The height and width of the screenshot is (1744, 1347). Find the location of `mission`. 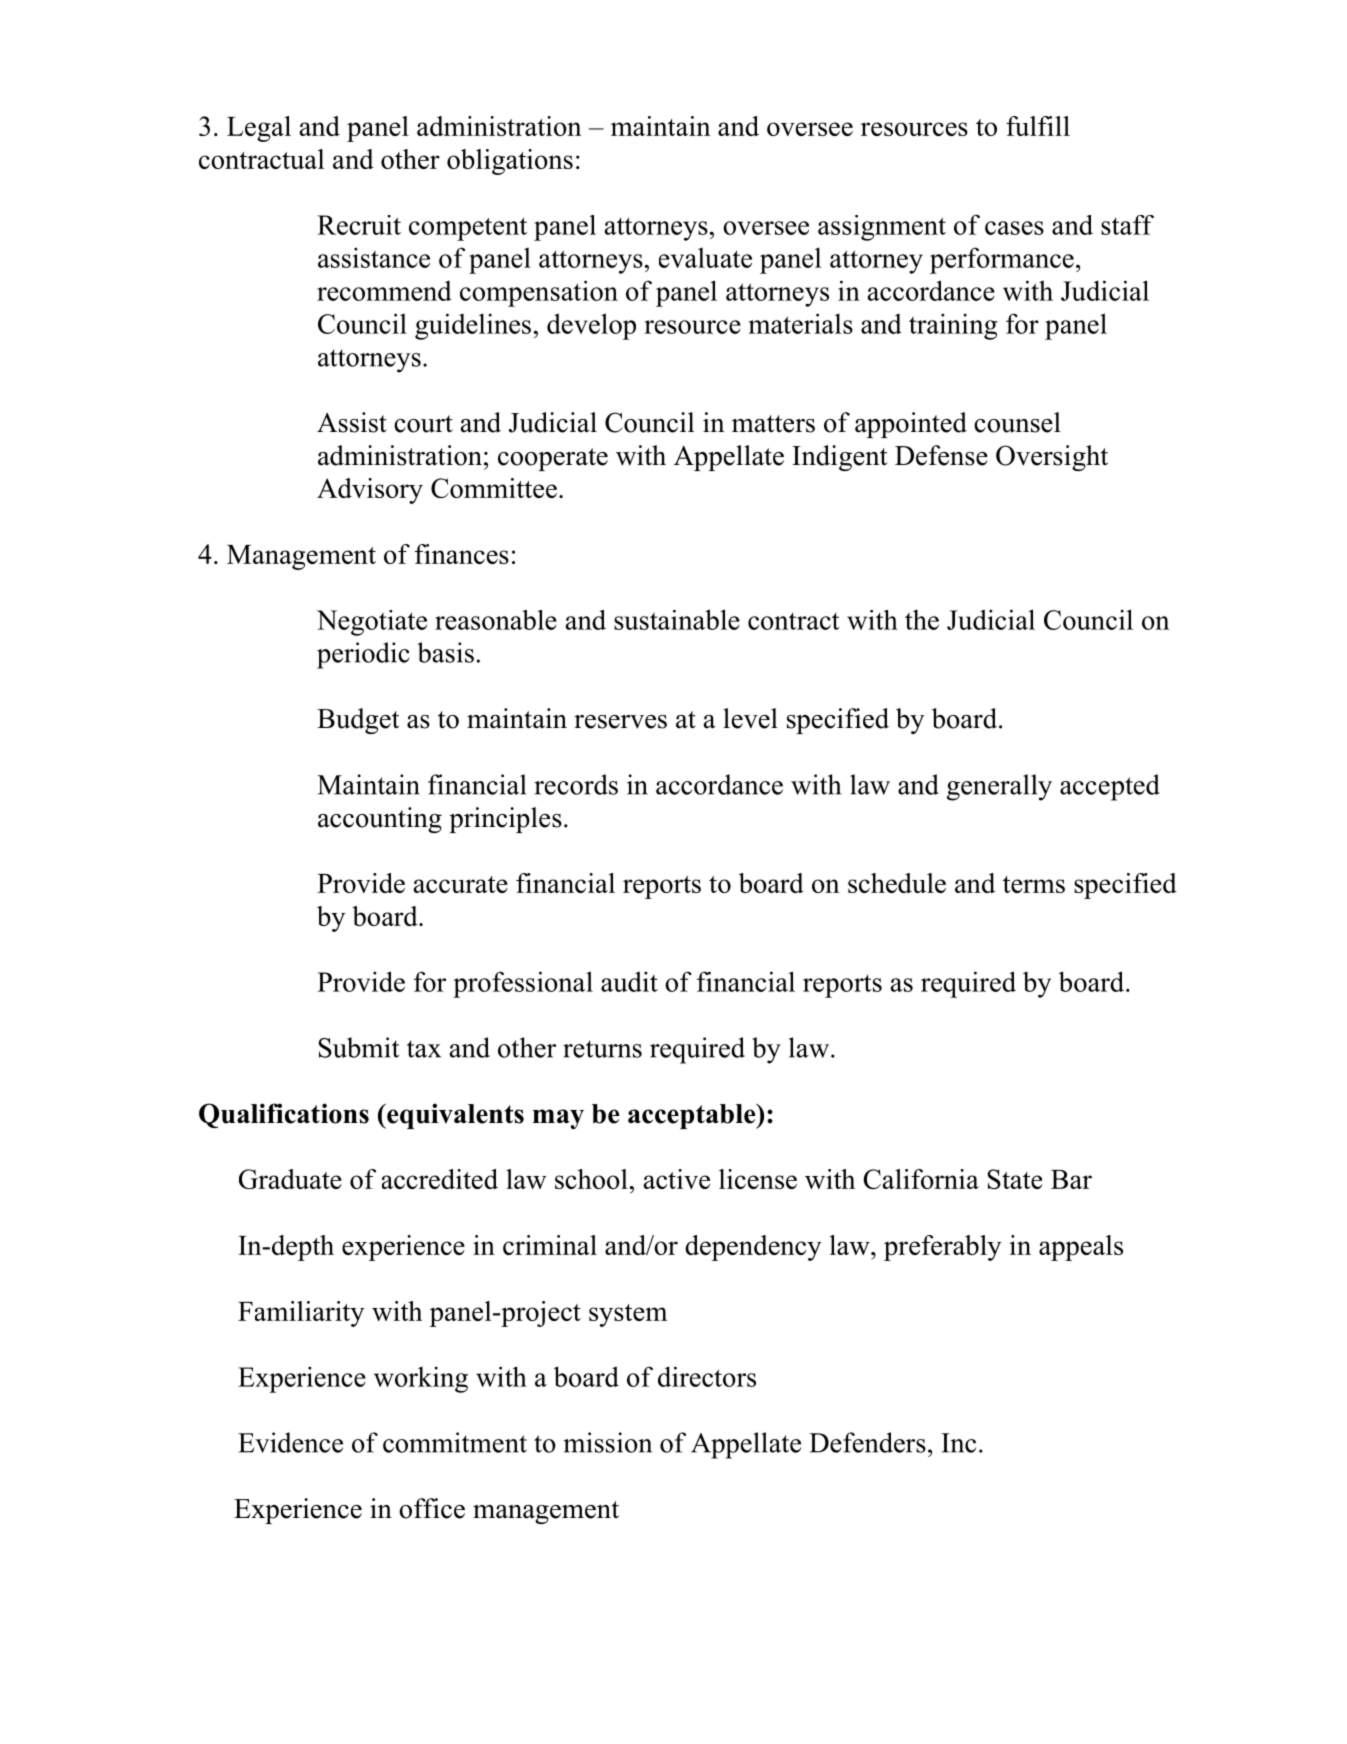

mission is located at coordinates (607, 1442).
